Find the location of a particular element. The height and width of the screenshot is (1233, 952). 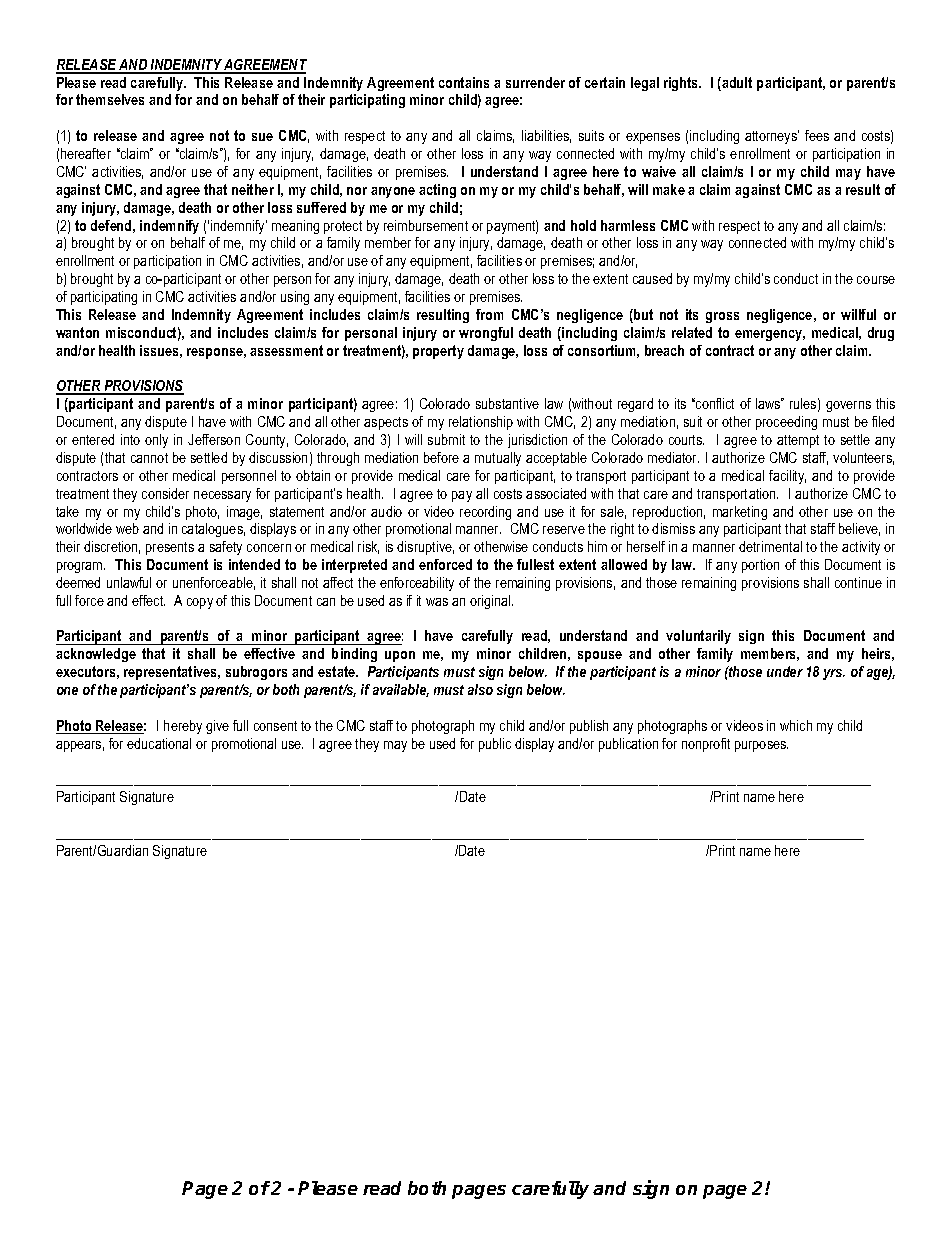

educational is located at coordinates (159, 743).
